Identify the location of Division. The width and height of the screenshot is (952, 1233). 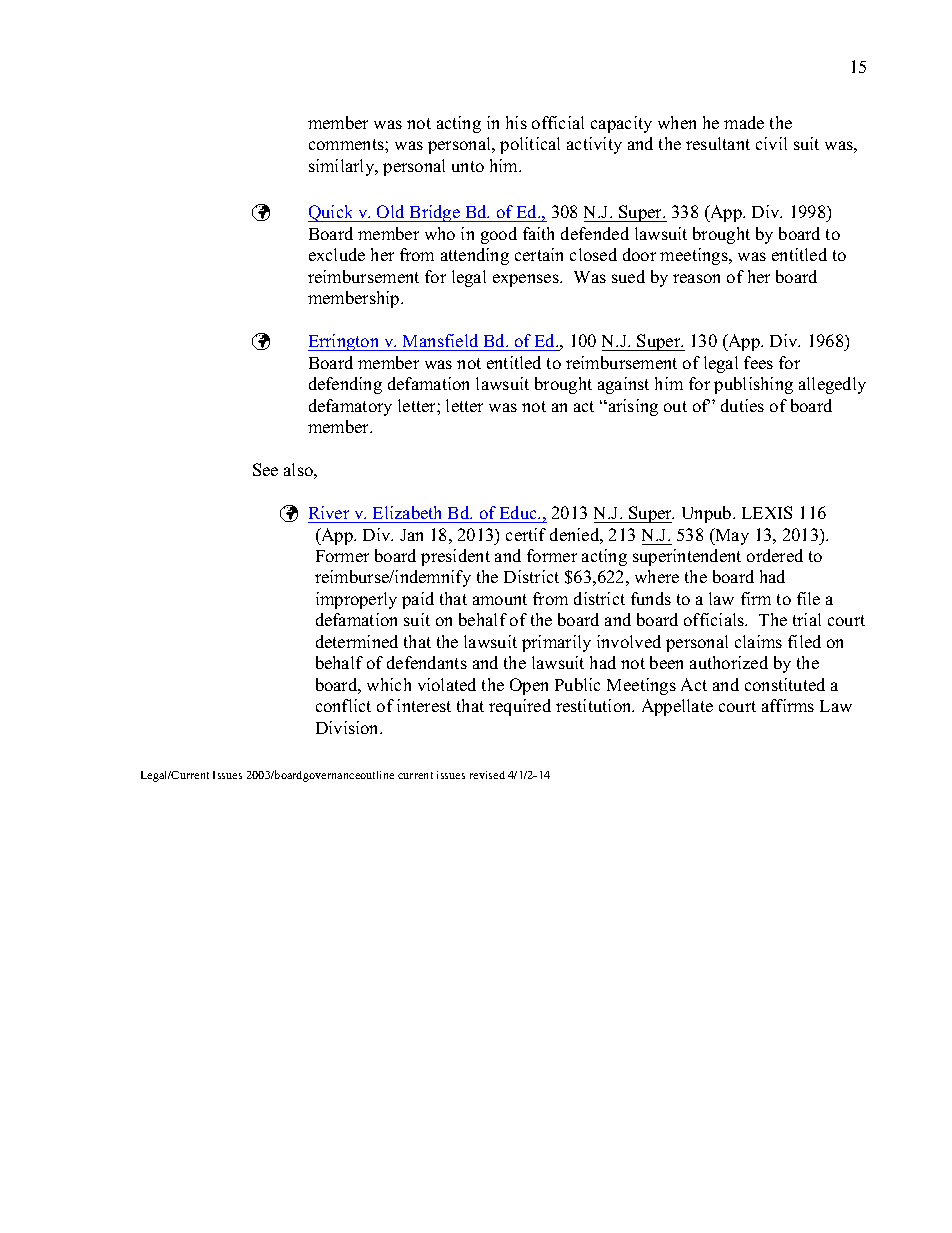
(349, 727).
